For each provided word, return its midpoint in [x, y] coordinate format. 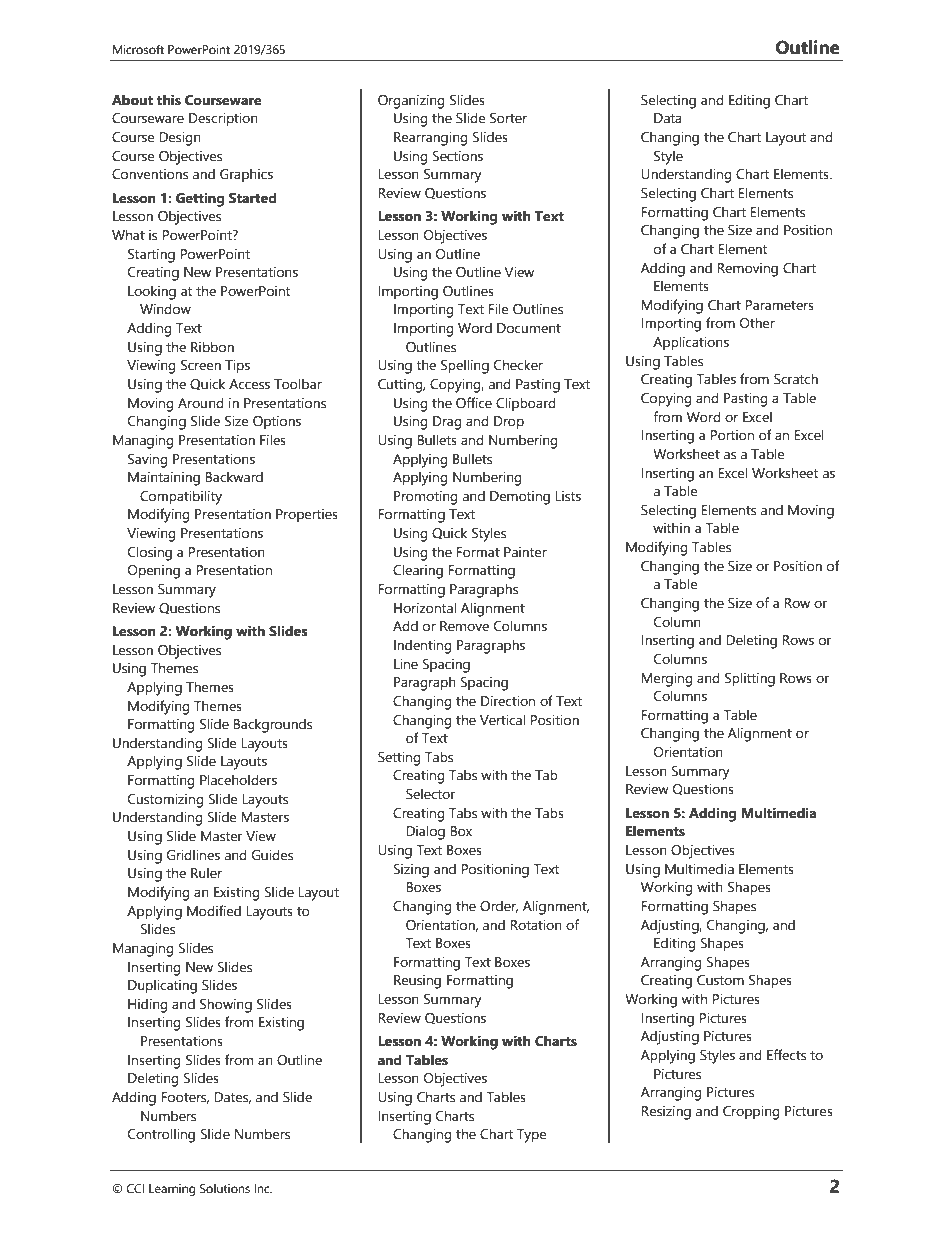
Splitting [750, 679]
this [169, 100]
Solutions [225, 1189]
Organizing [411, 102]
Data [668, 118]
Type [531, 1136]
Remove [464, 626]
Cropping [751, 1113]
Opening [154, 572]
